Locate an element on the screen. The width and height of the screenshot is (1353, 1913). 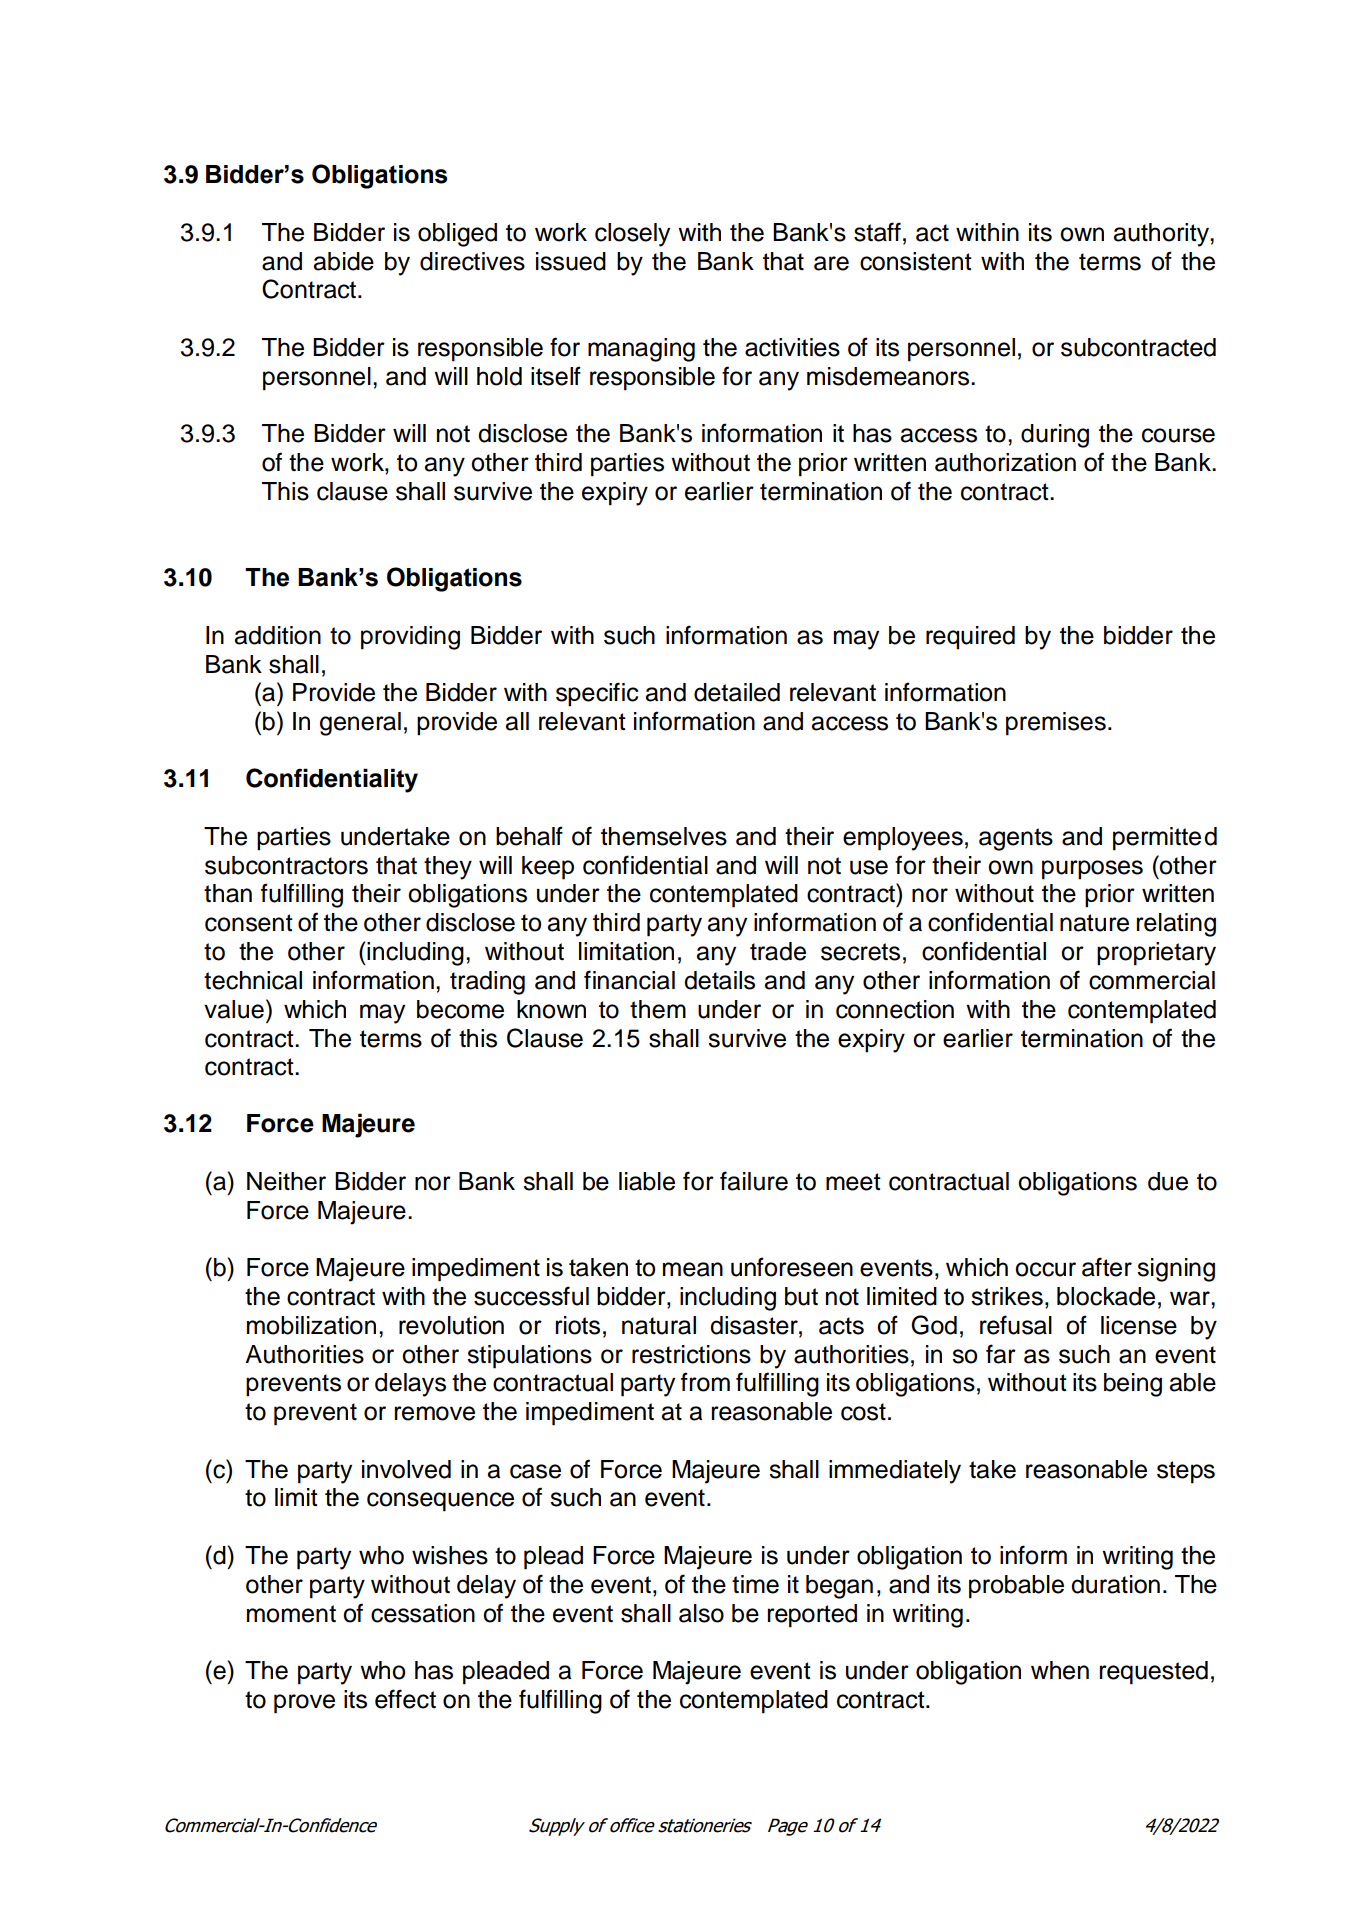
consistent is located at coordinates (916, 261).
